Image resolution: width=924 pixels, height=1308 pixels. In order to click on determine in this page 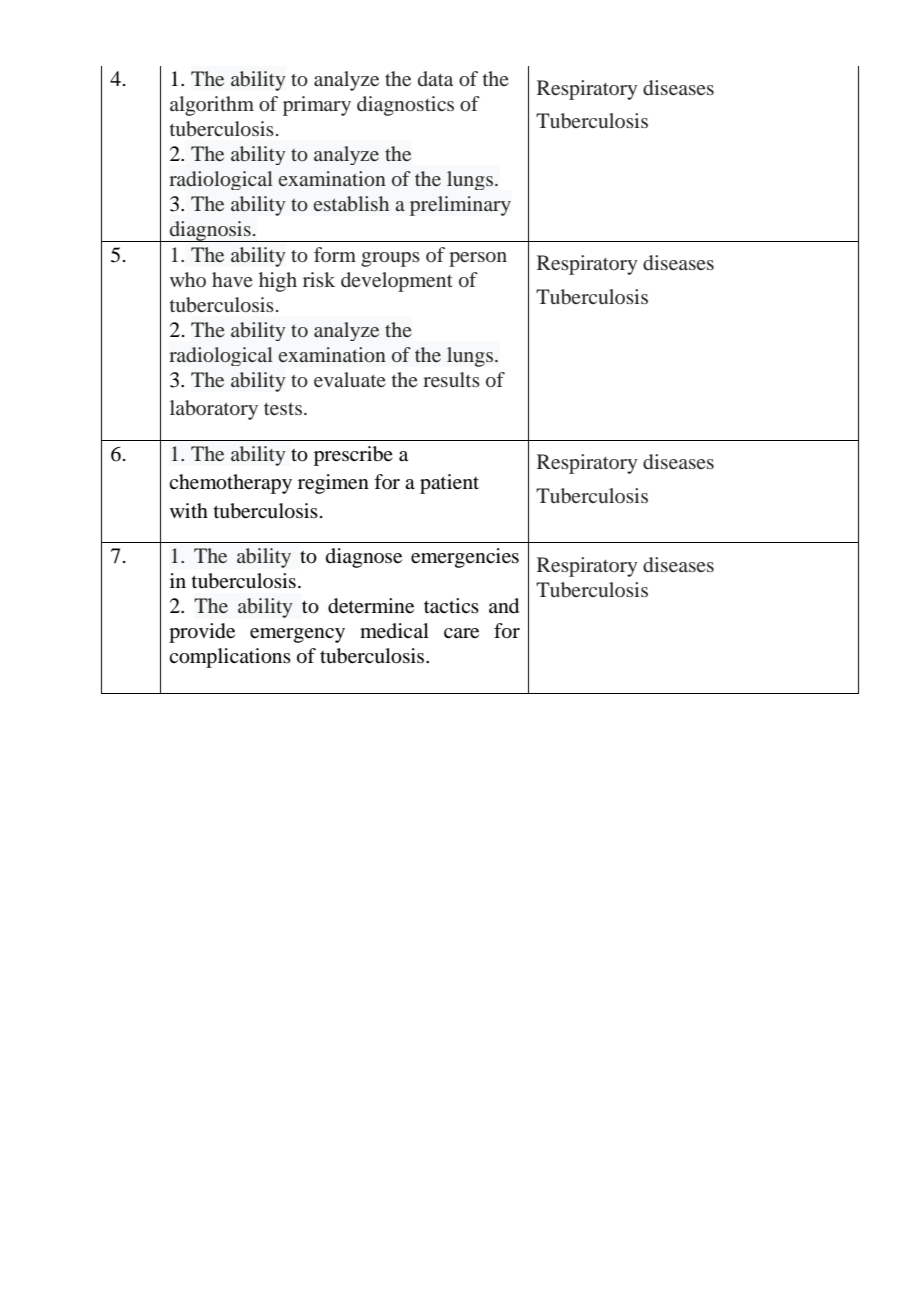, I will do `click(371, 606)`.
